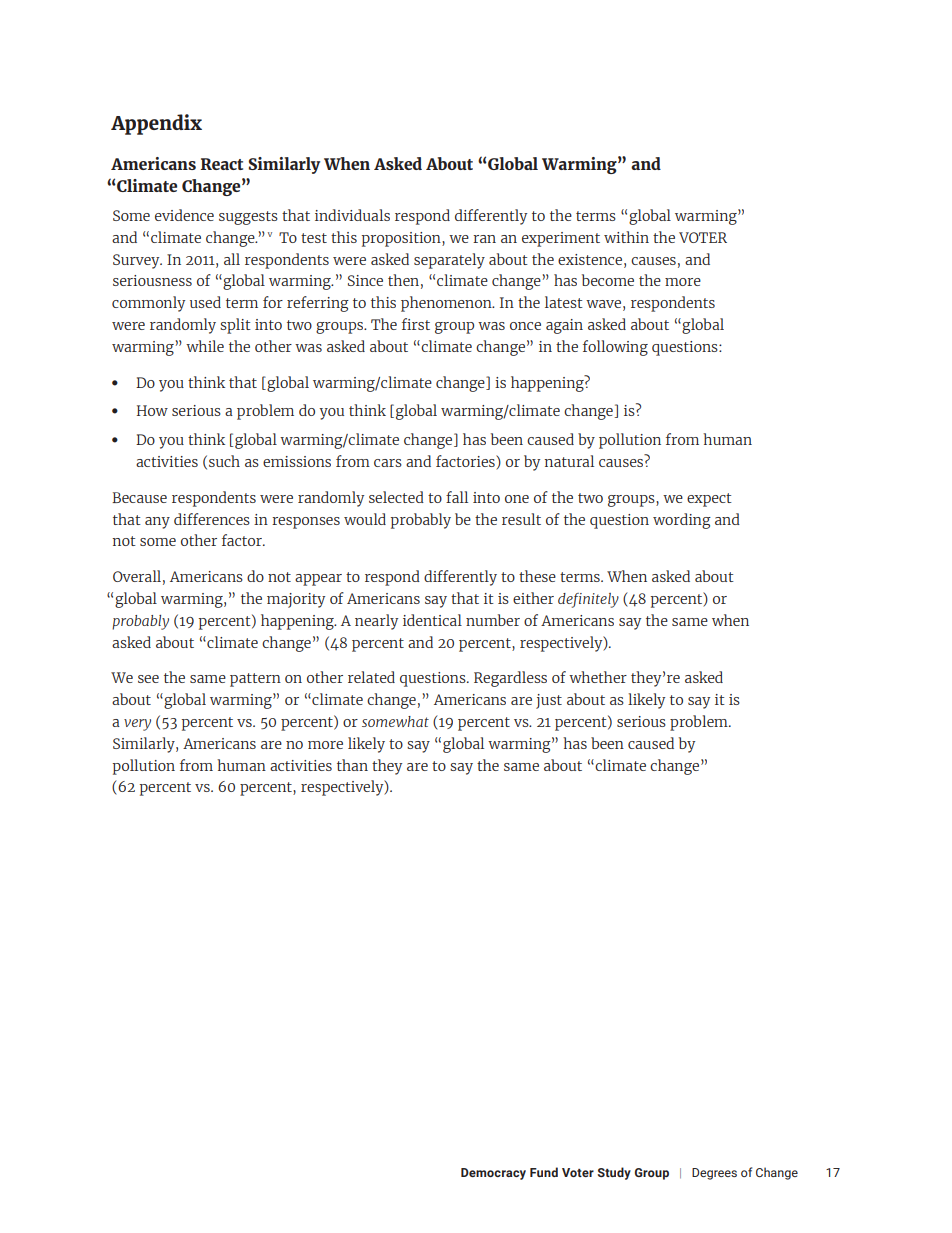 The height and width of the screenshot is (1233, 952). Describe the element at coordinates (432, 620) in the screenshot. I see `identical` at that location.
